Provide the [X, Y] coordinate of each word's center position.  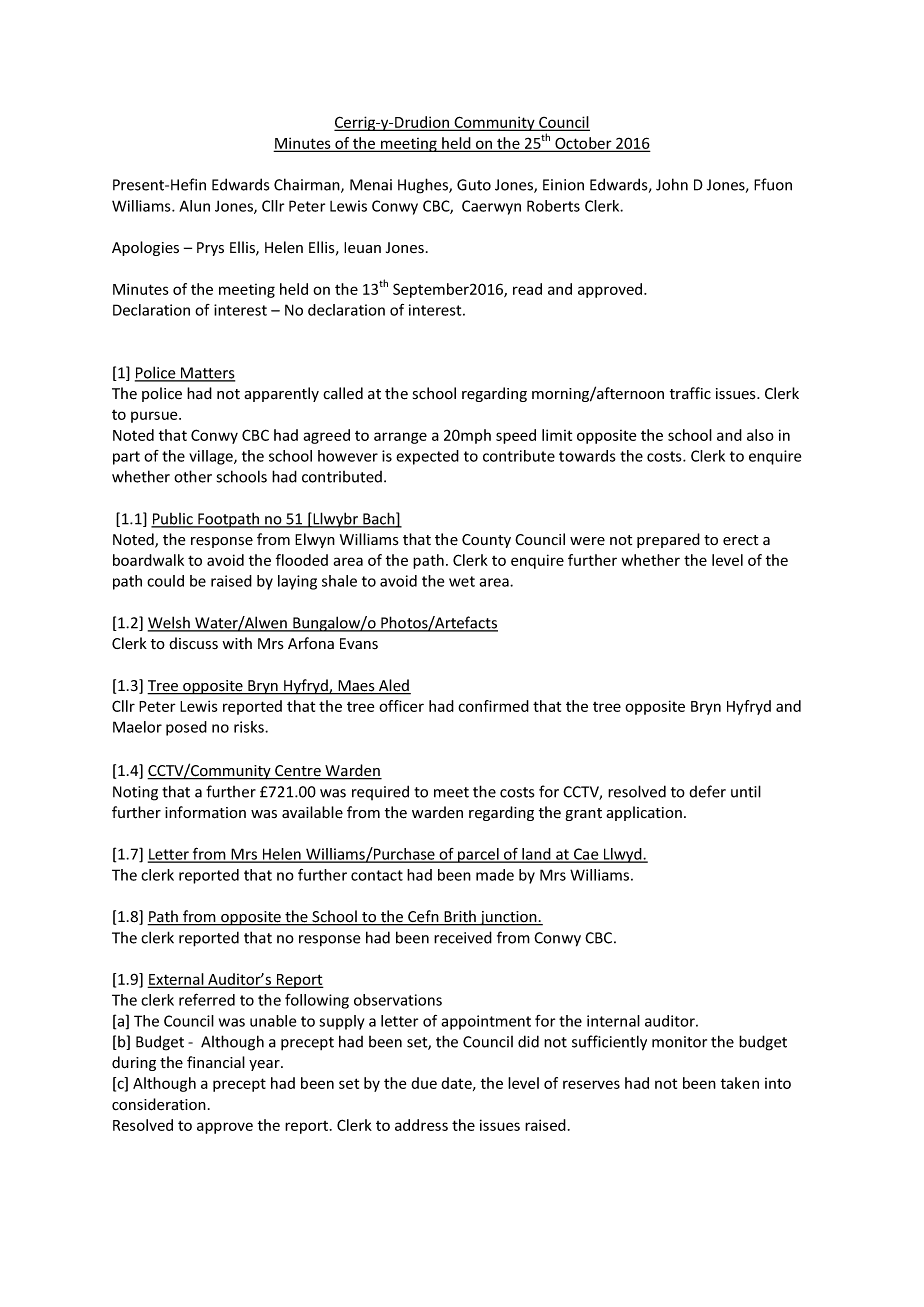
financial [216, 1062]
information [205, 812]
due [424, 1083]
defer [707, 791]
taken [740, 1083]
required [380, 792]
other [193, 476]
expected [427, 457]
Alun [194, 206]
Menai [371, 185]
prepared [668, 540]
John [672, 184]
